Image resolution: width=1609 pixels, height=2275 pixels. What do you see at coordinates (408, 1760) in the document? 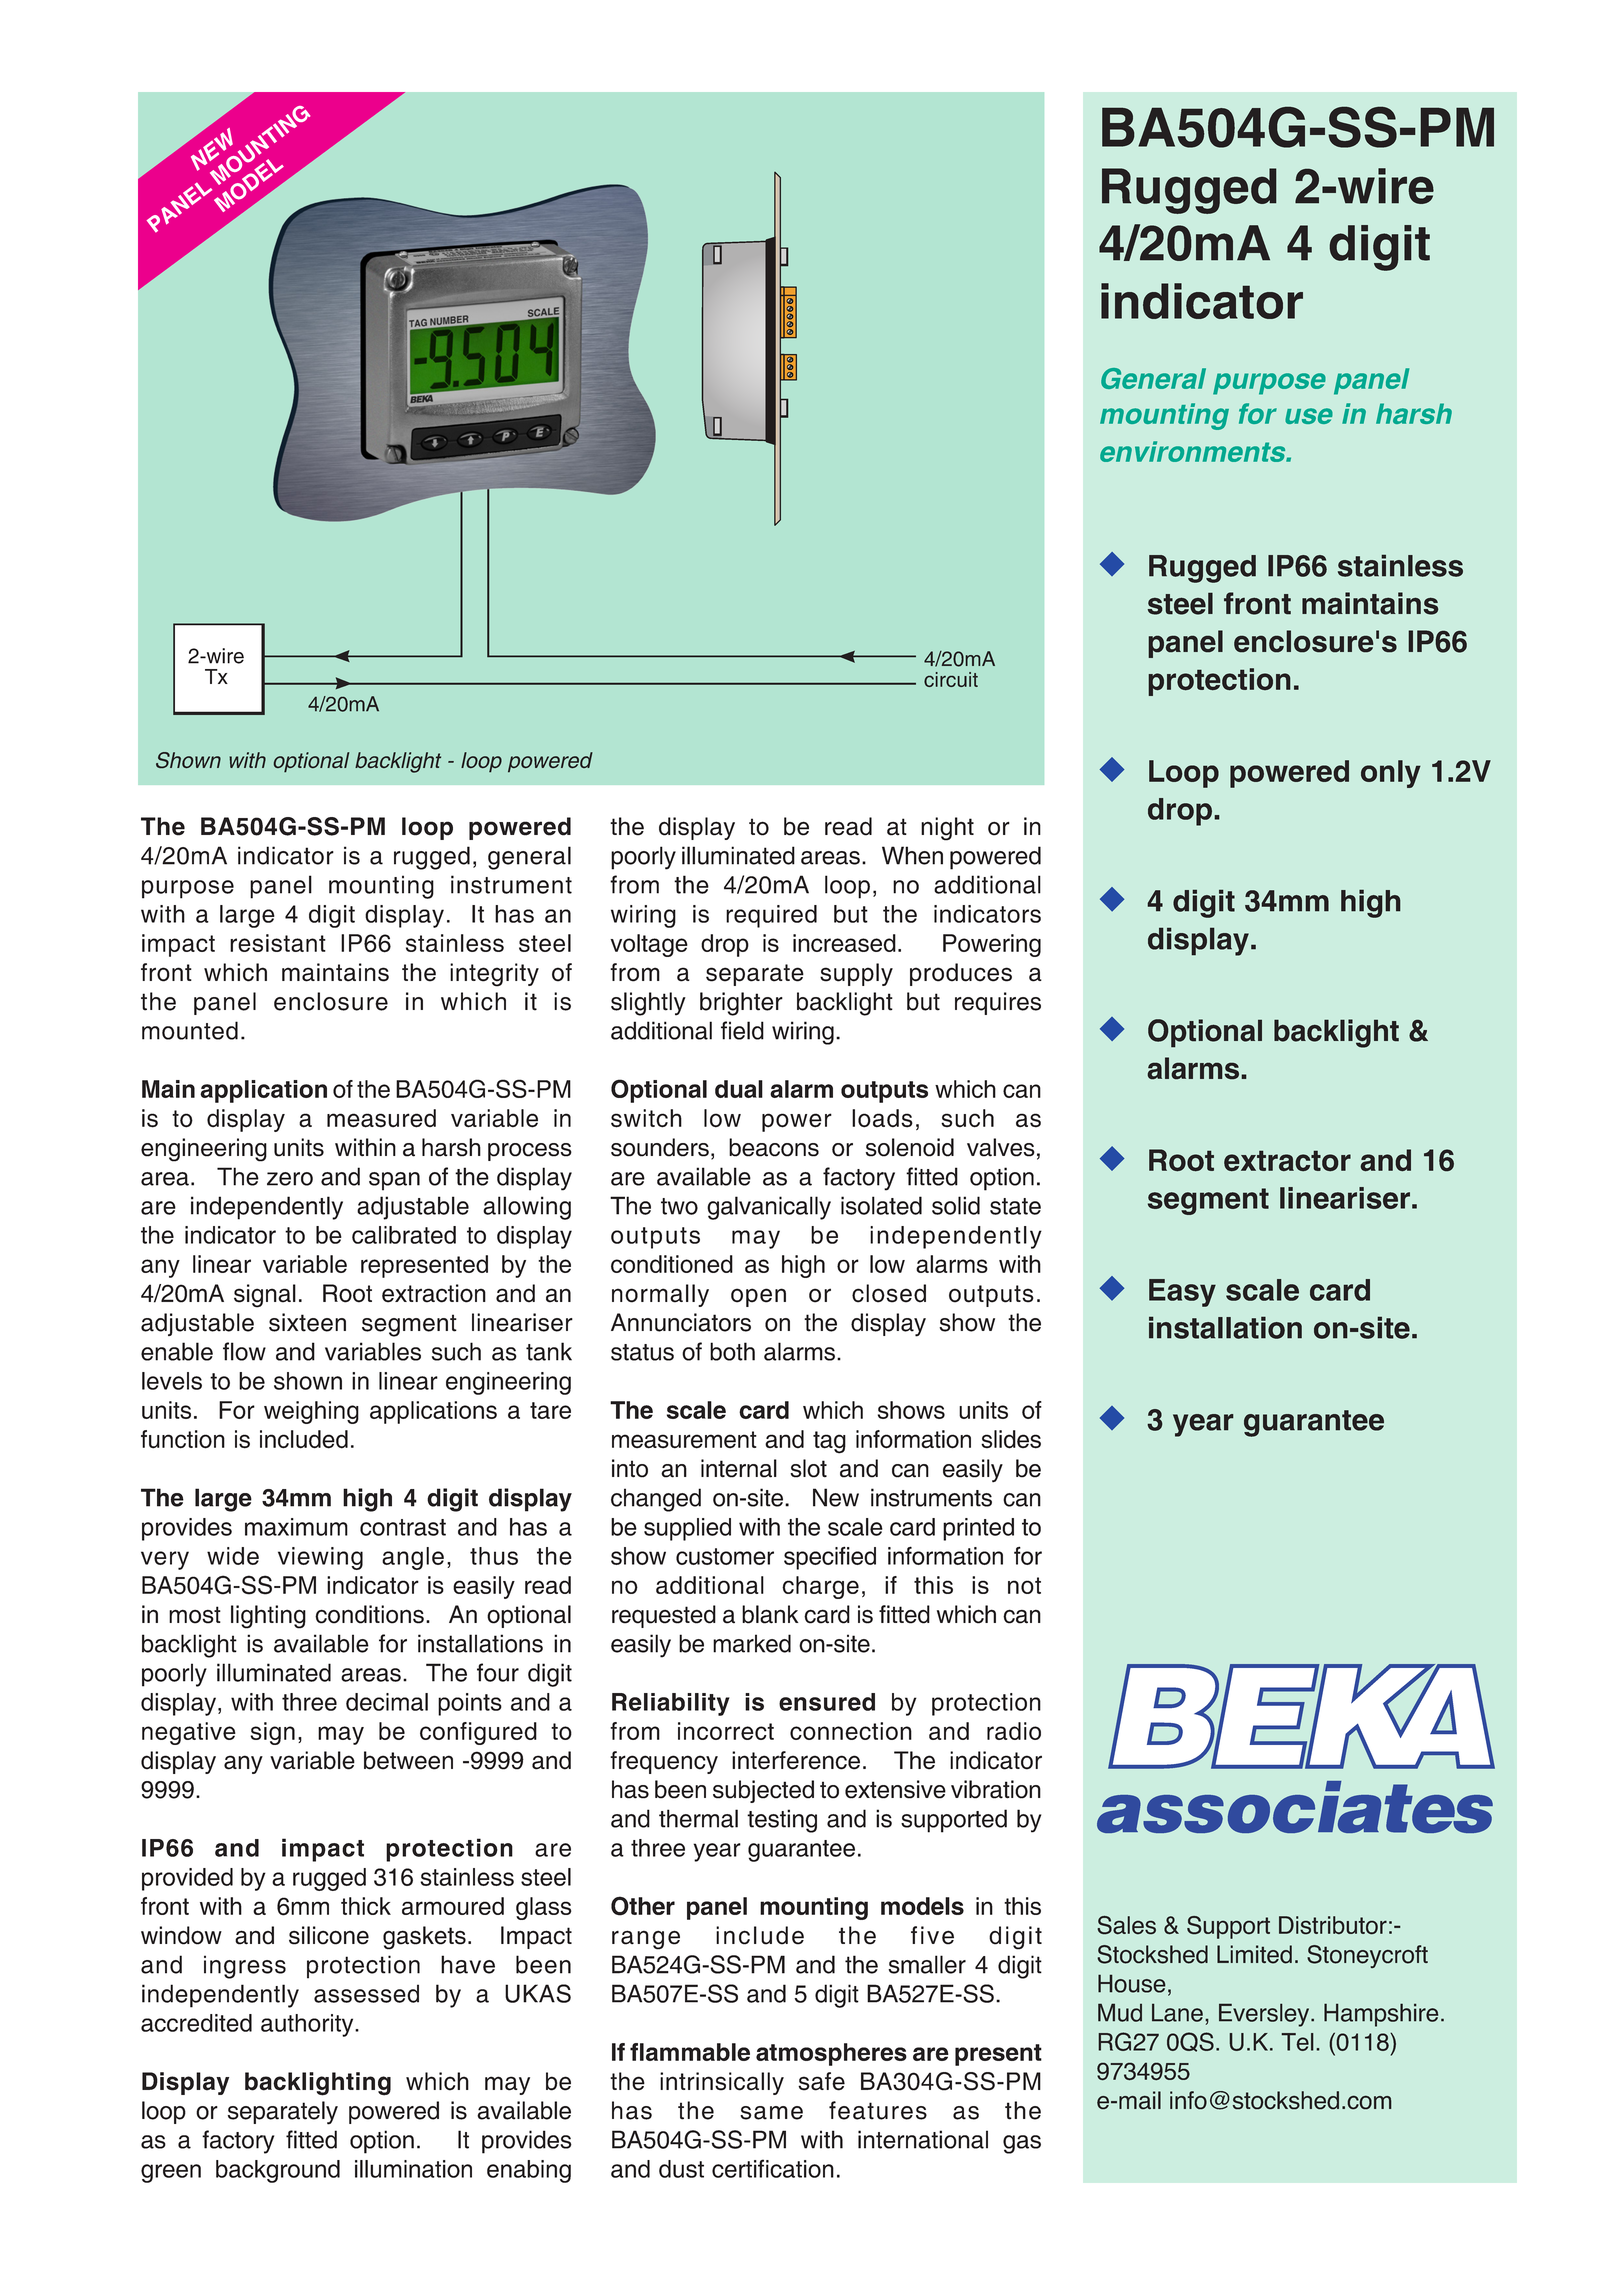
I see `between` at bounding box center [408, 1760].
